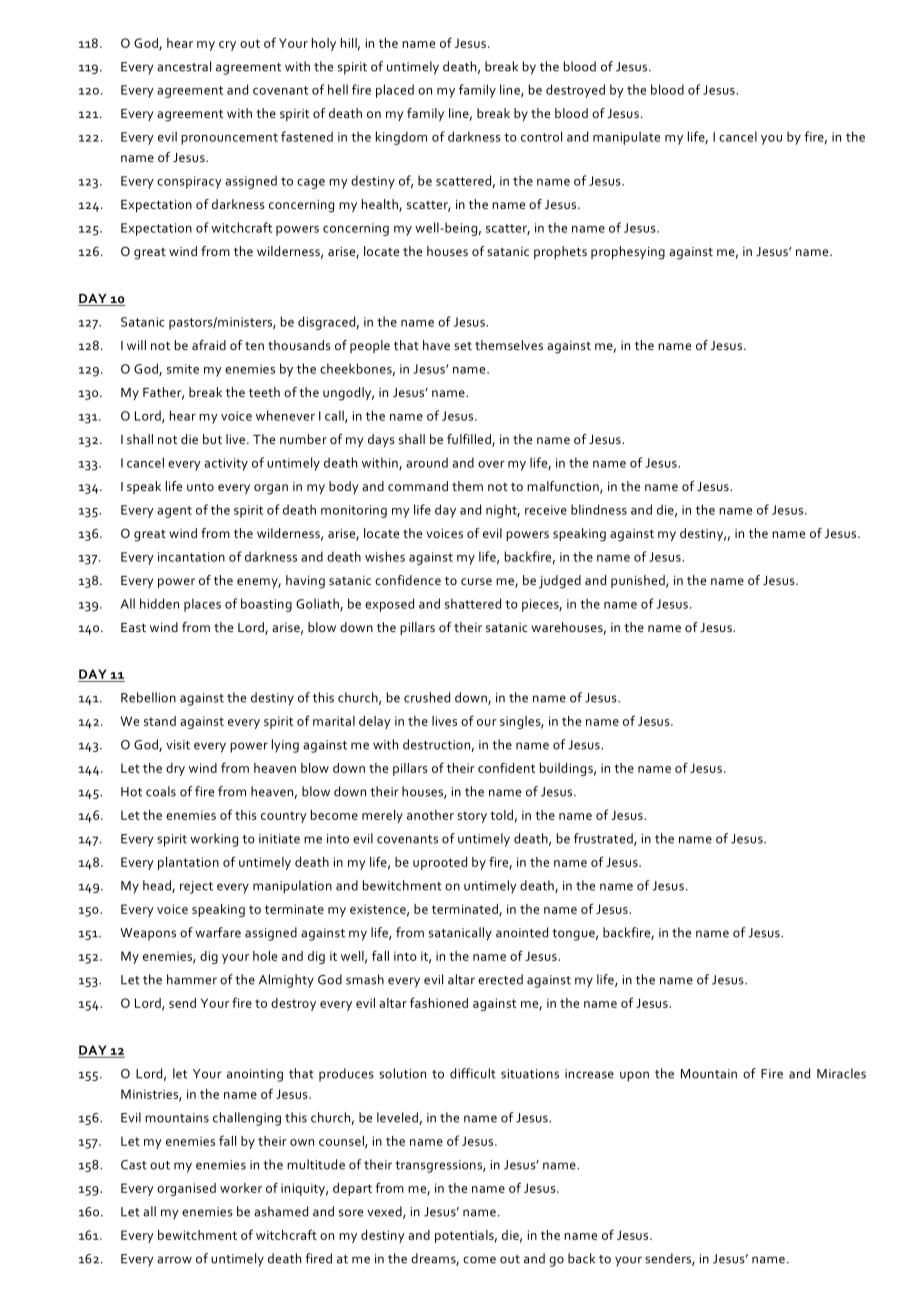 The height and width of the screenshot is (1308, 924). I want to click on erected, so click(500, 979).
